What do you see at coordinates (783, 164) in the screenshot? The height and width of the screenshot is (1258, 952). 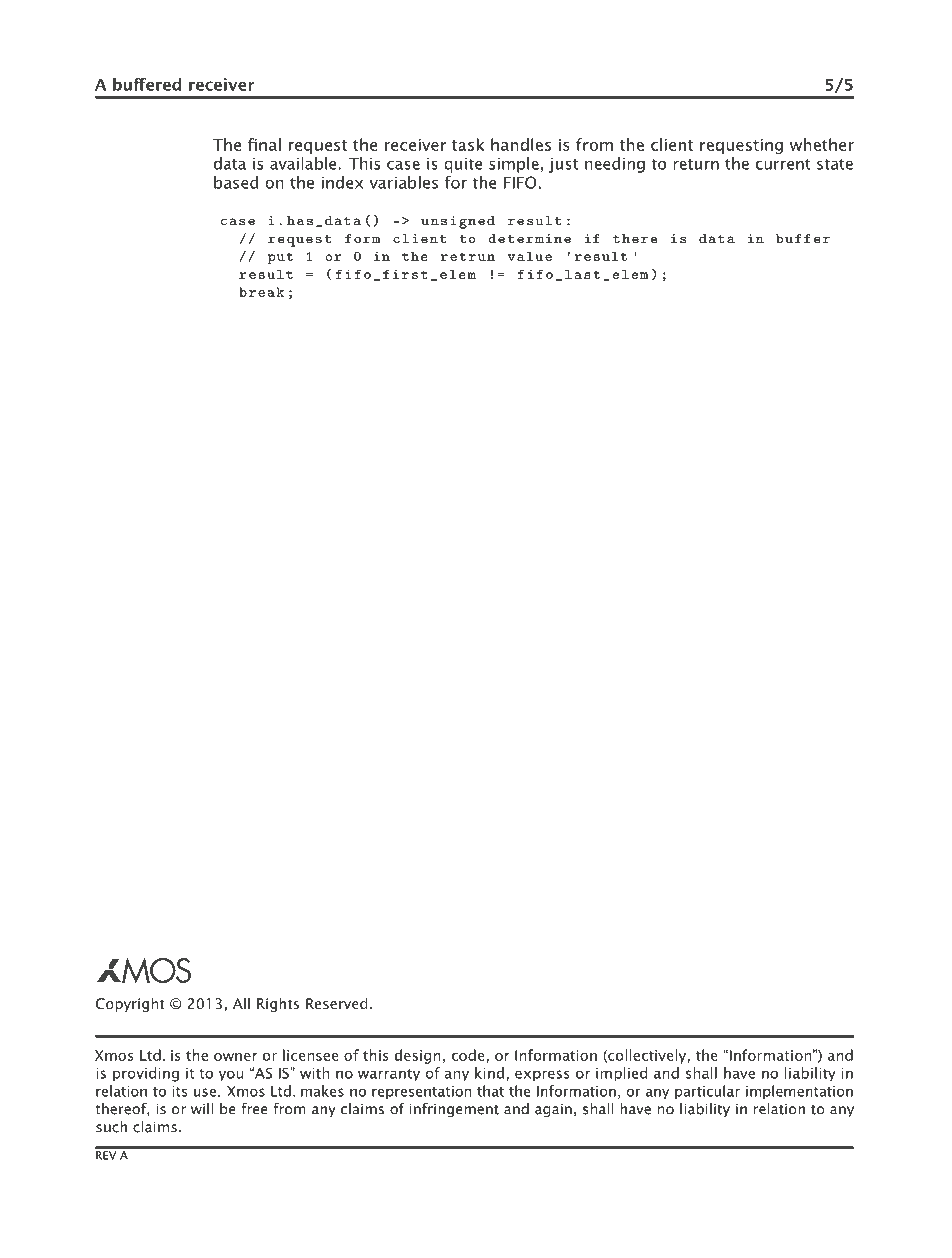 I see `current` at bounding box center [783, 164].
